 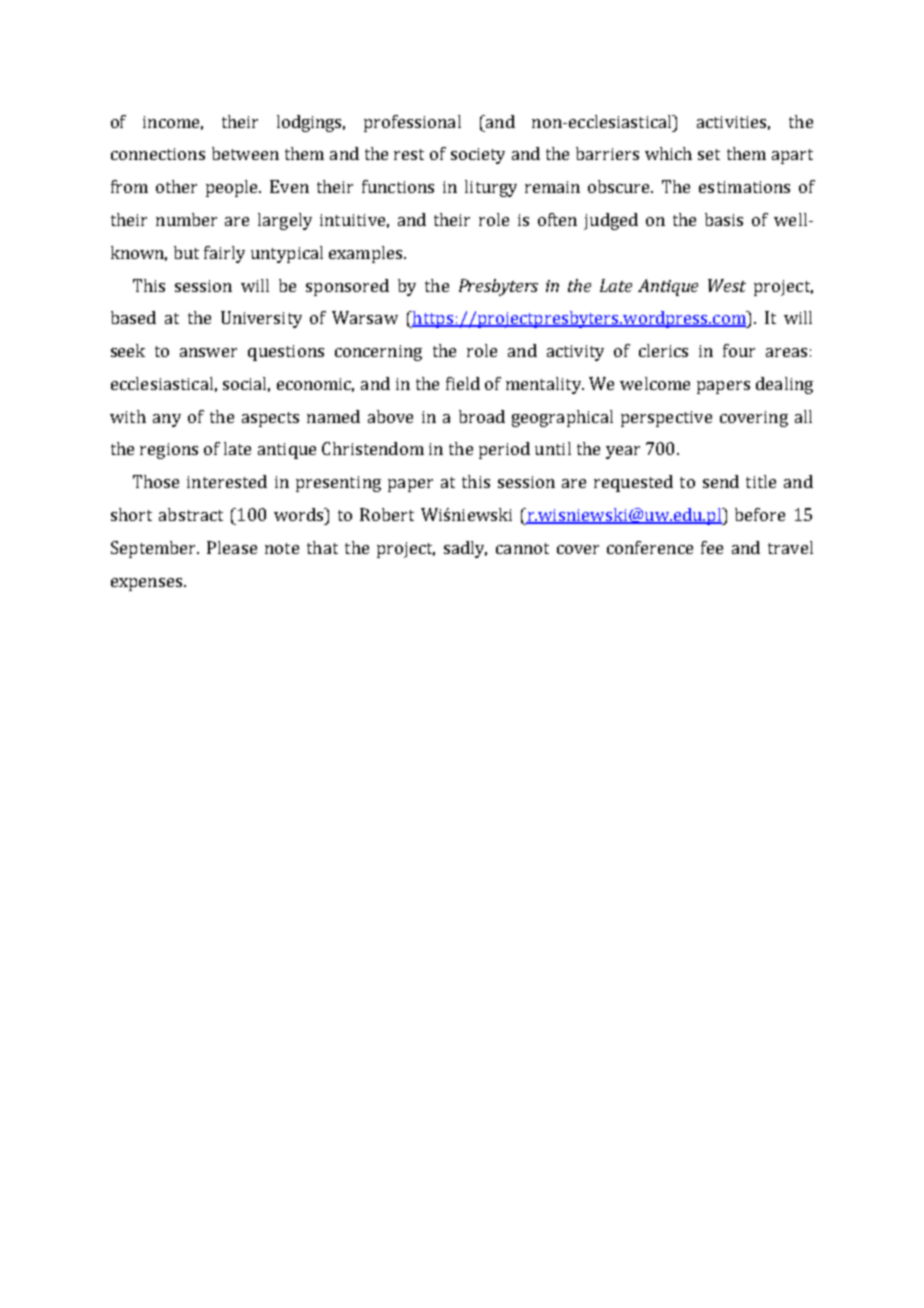 I want to click on between, so click(x=245, y=153).
